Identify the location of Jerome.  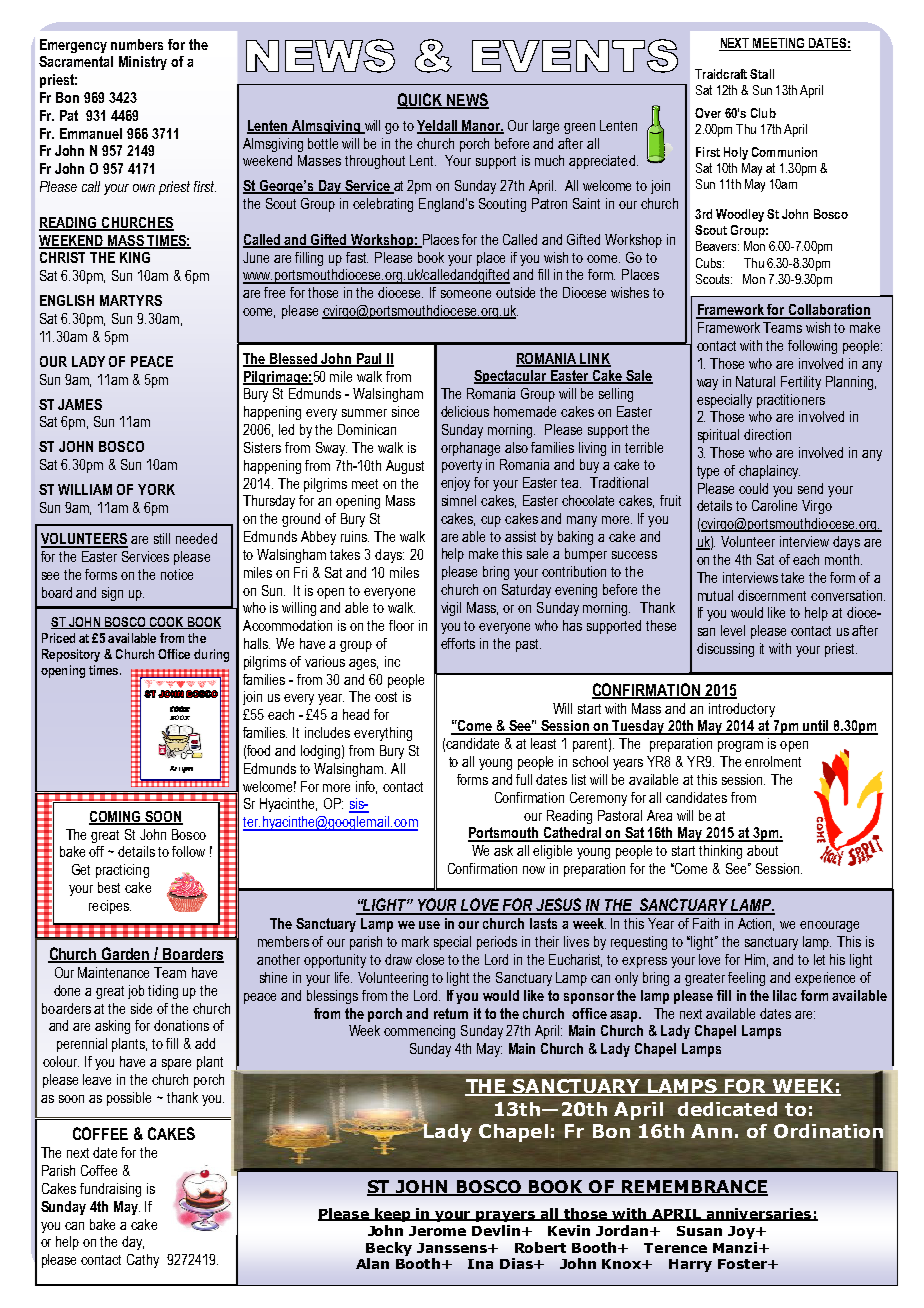
(437, 1231).
